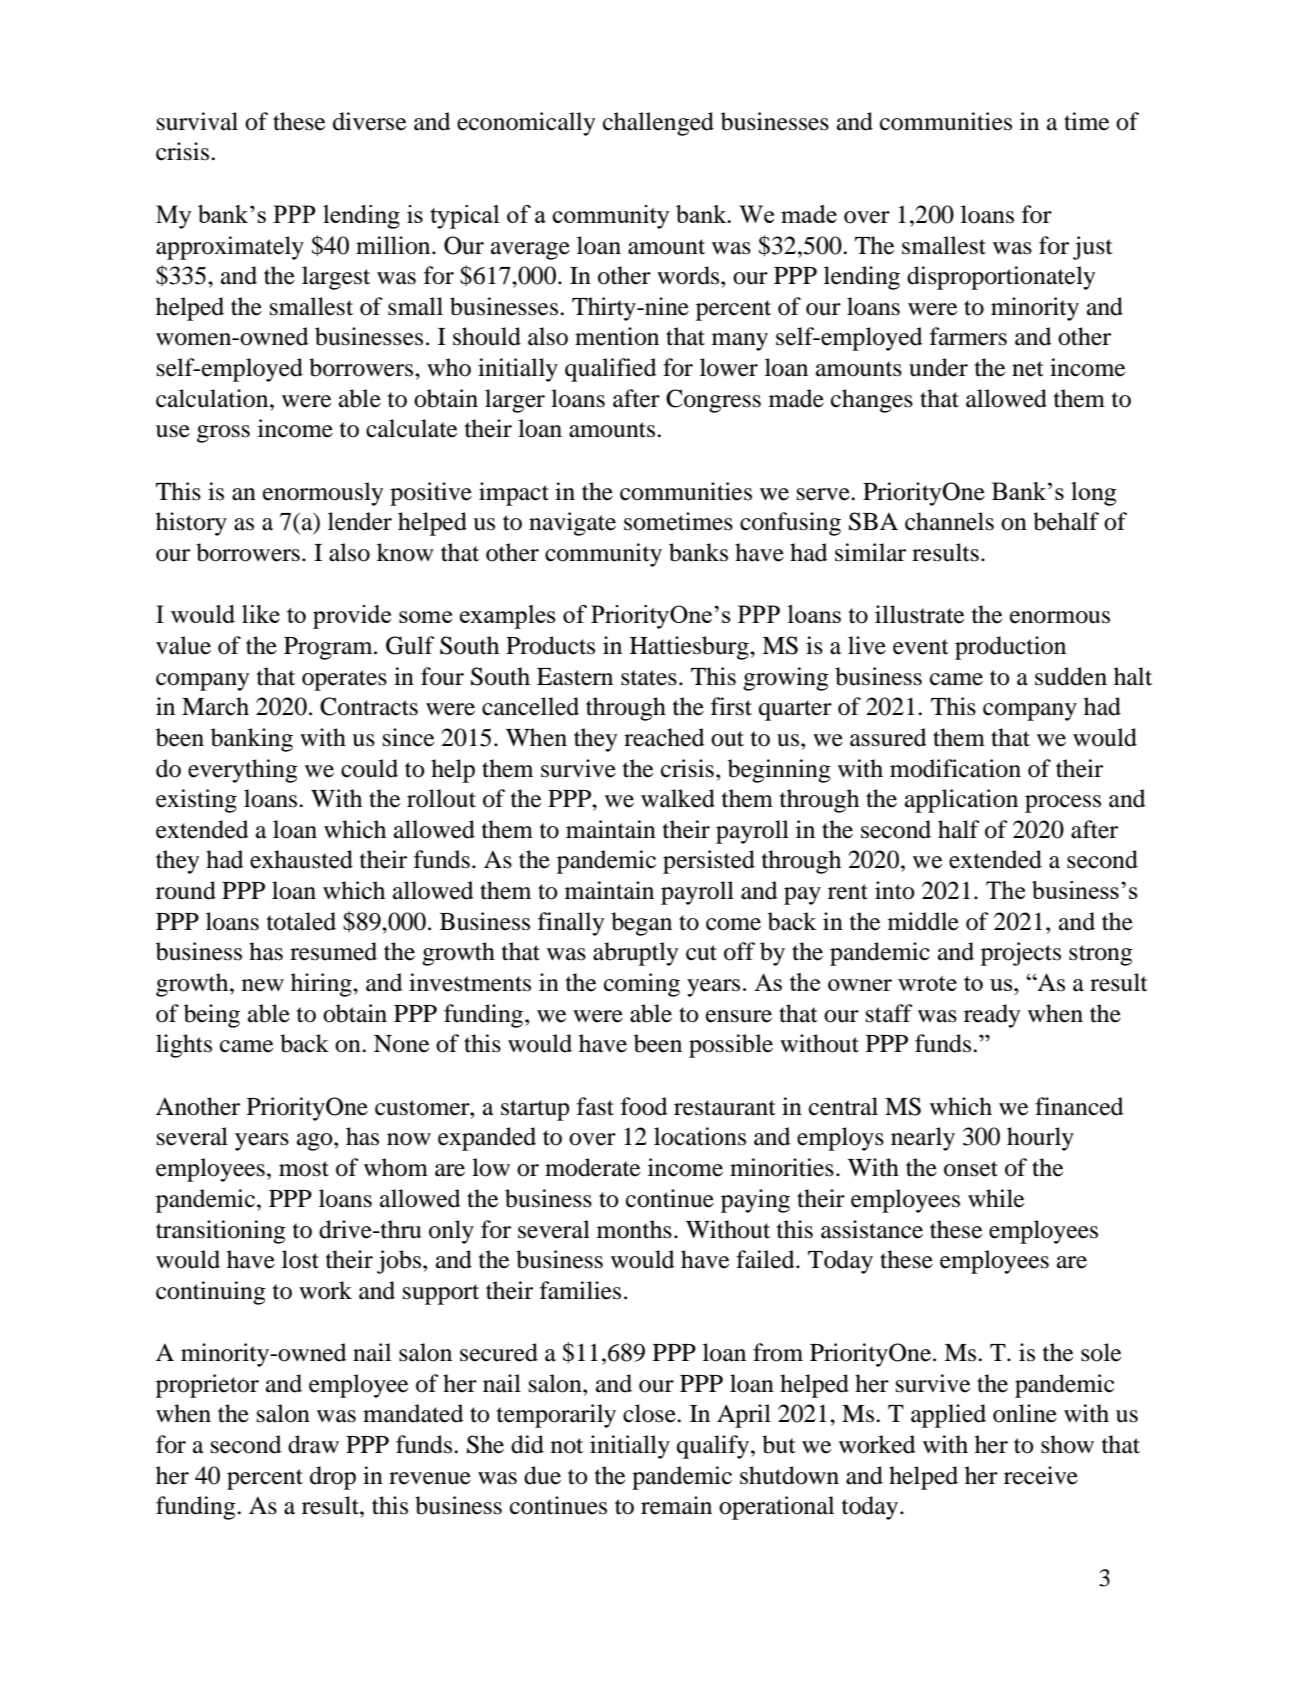 This screenshot has height=1702, width=1315. I want to click on production, so click(1010, 648).
